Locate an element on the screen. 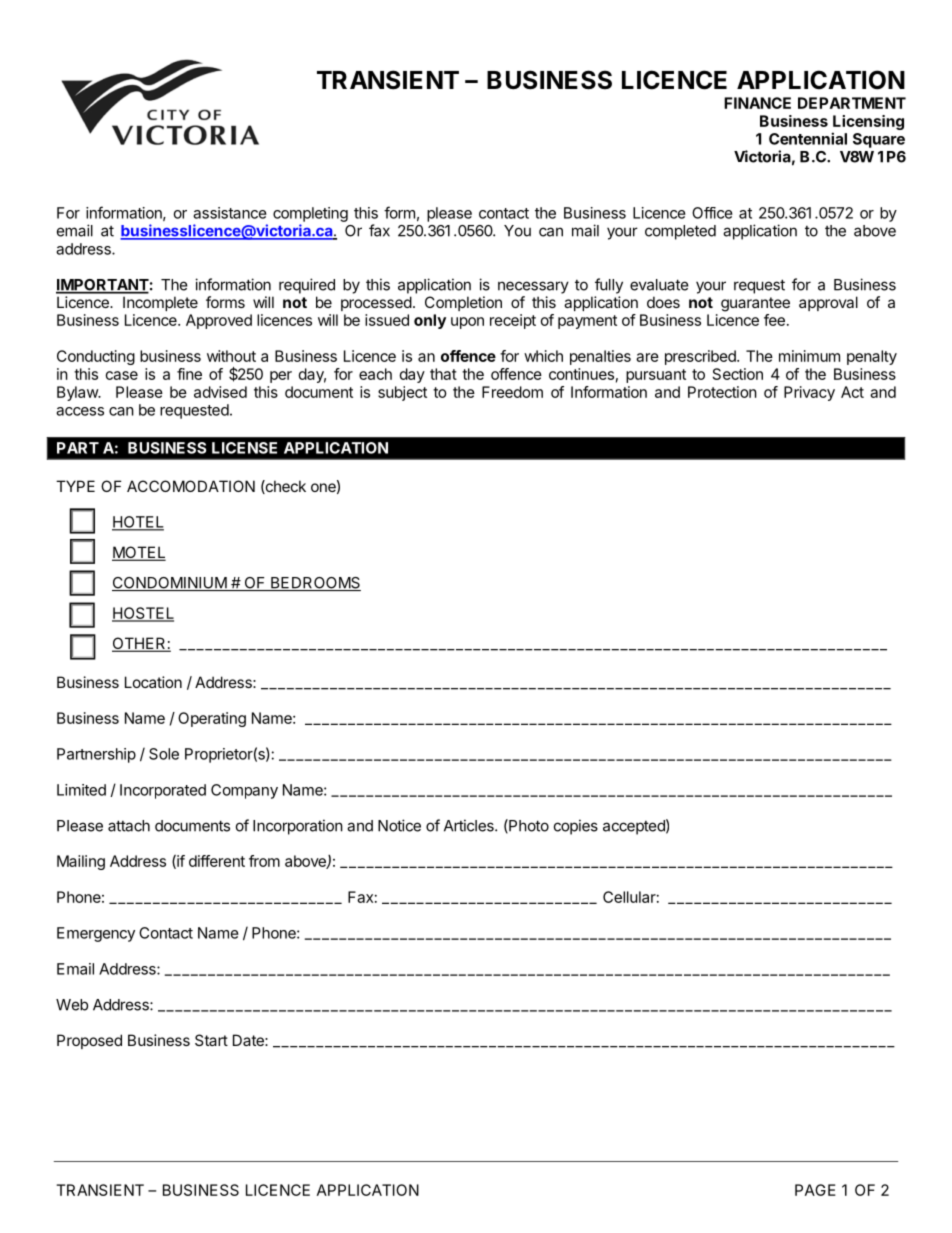 This screenshot has width=952, height=1233. Centennial is located at coordinates (808, 138).
